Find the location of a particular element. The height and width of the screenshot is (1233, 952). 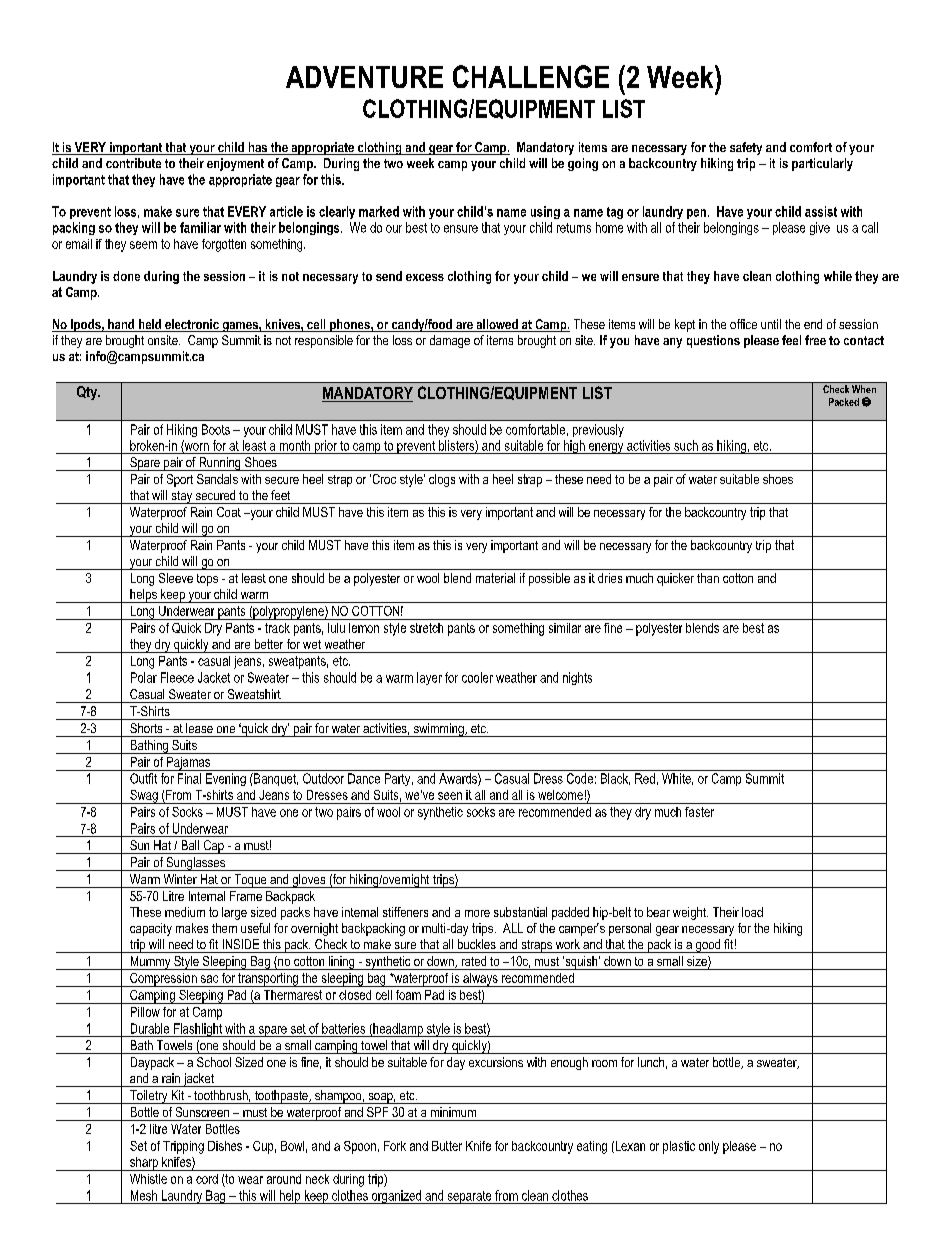

Fleece is located at coordinates (177, 677).
